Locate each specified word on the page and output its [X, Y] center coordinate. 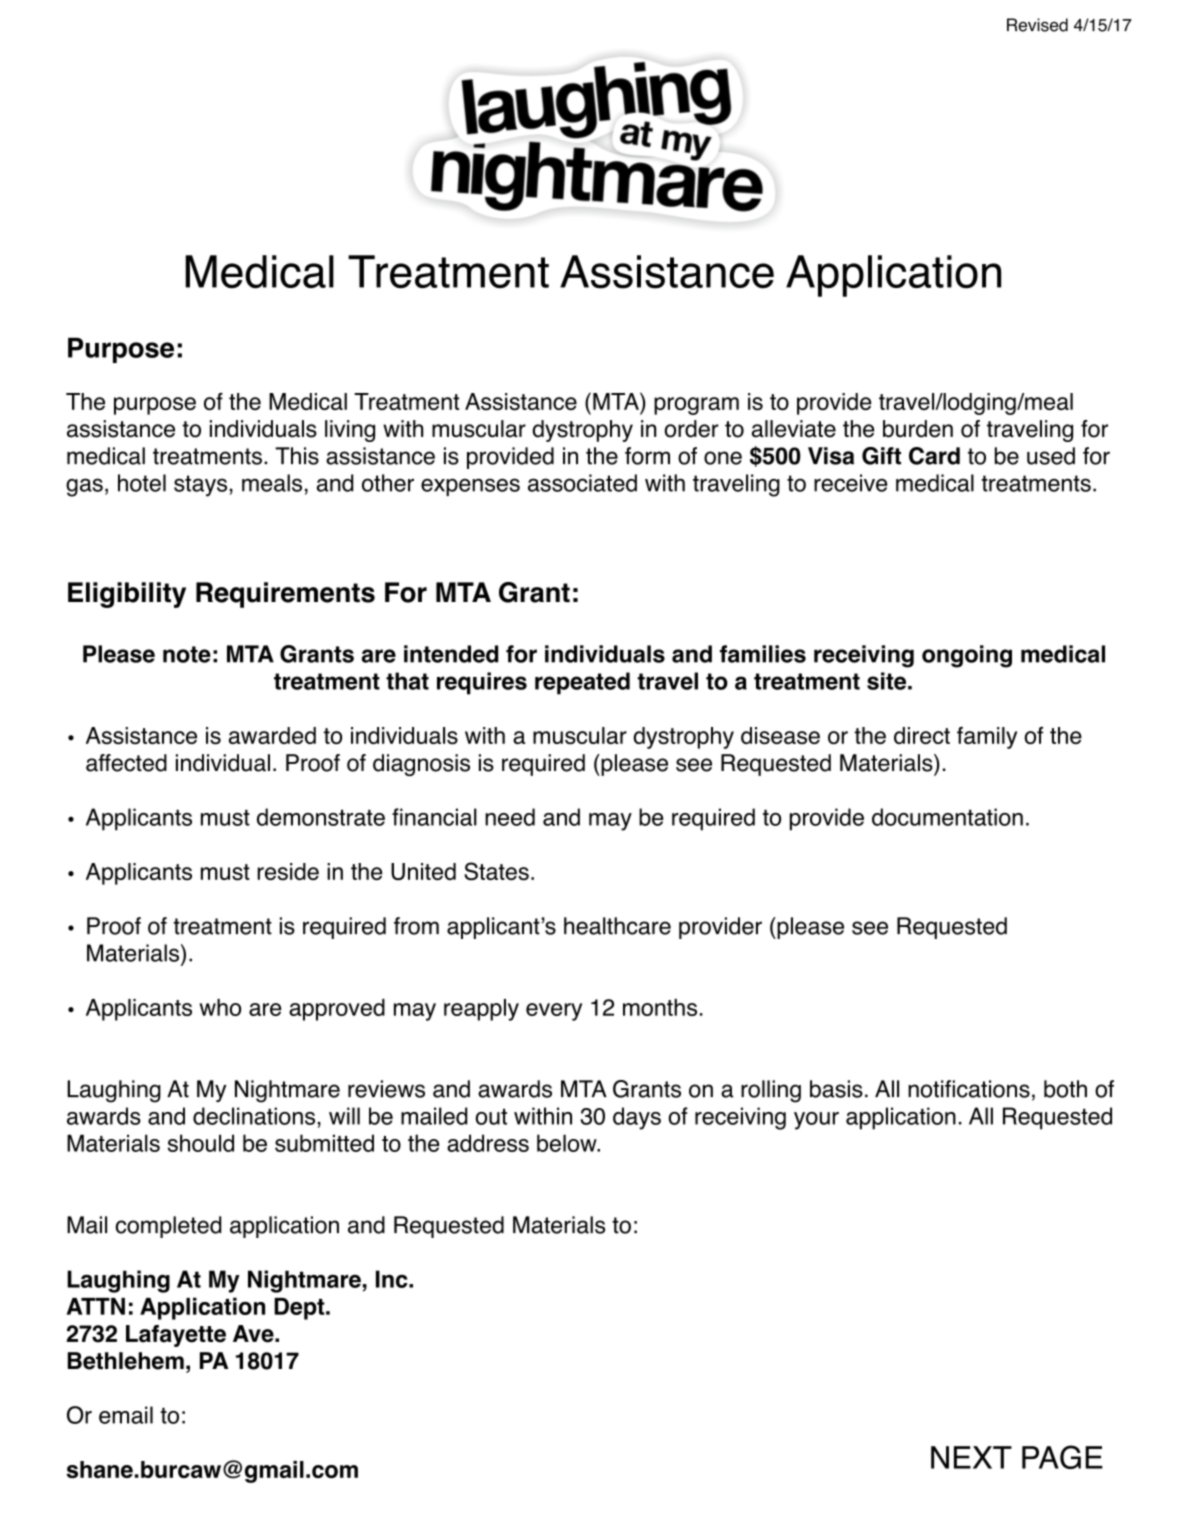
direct [922, 735]
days [637, 1118]
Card [934, 456]
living [350, 431]
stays [200, 486]
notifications [969, 1089]
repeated [582, 683]
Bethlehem [126, 1361]
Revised [1037, 25]
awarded [272, 735]
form [647, 456]
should [201, 1143]
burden [918, 429]
